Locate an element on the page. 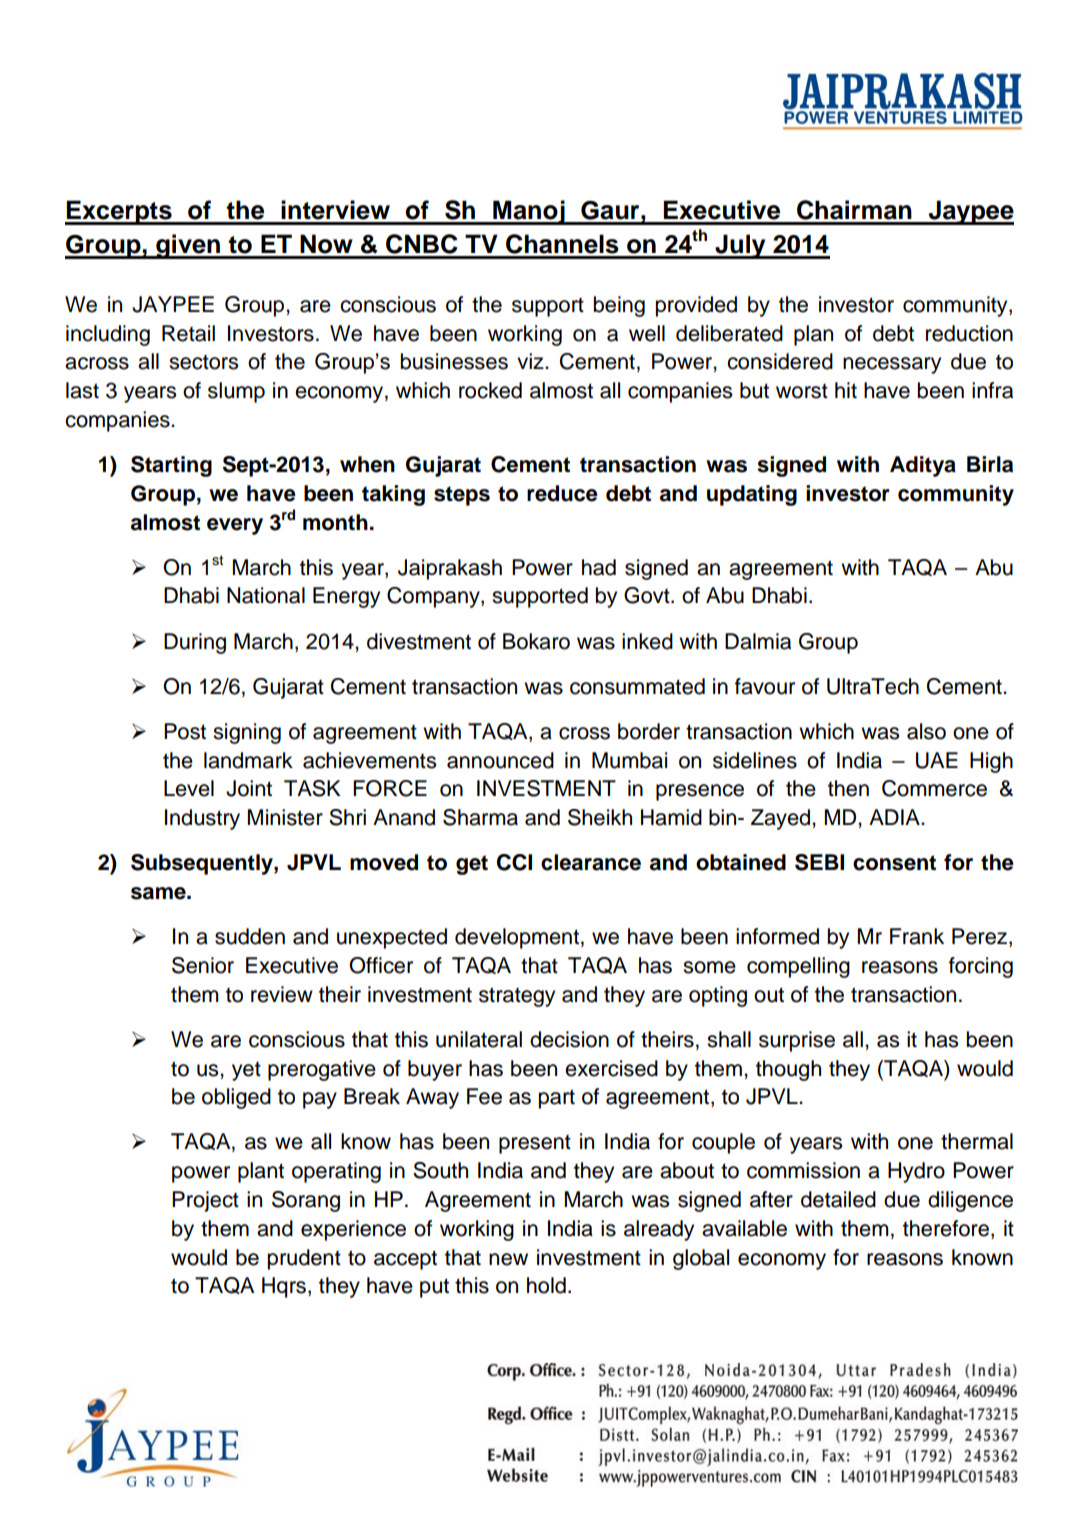  July is located at coordinates (740, 246).
